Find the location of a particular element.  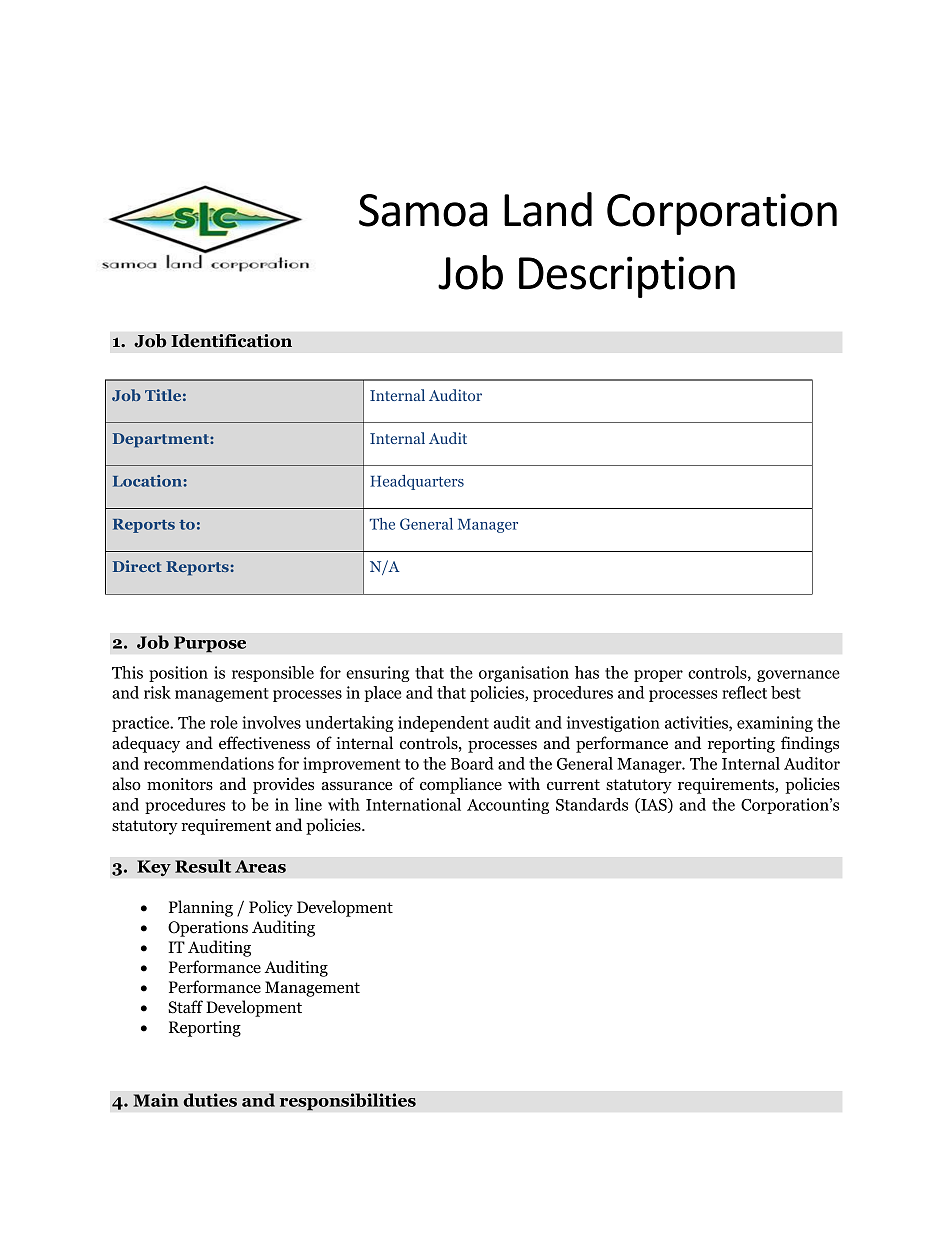

Samoa is located at coordinates (423, 210).
